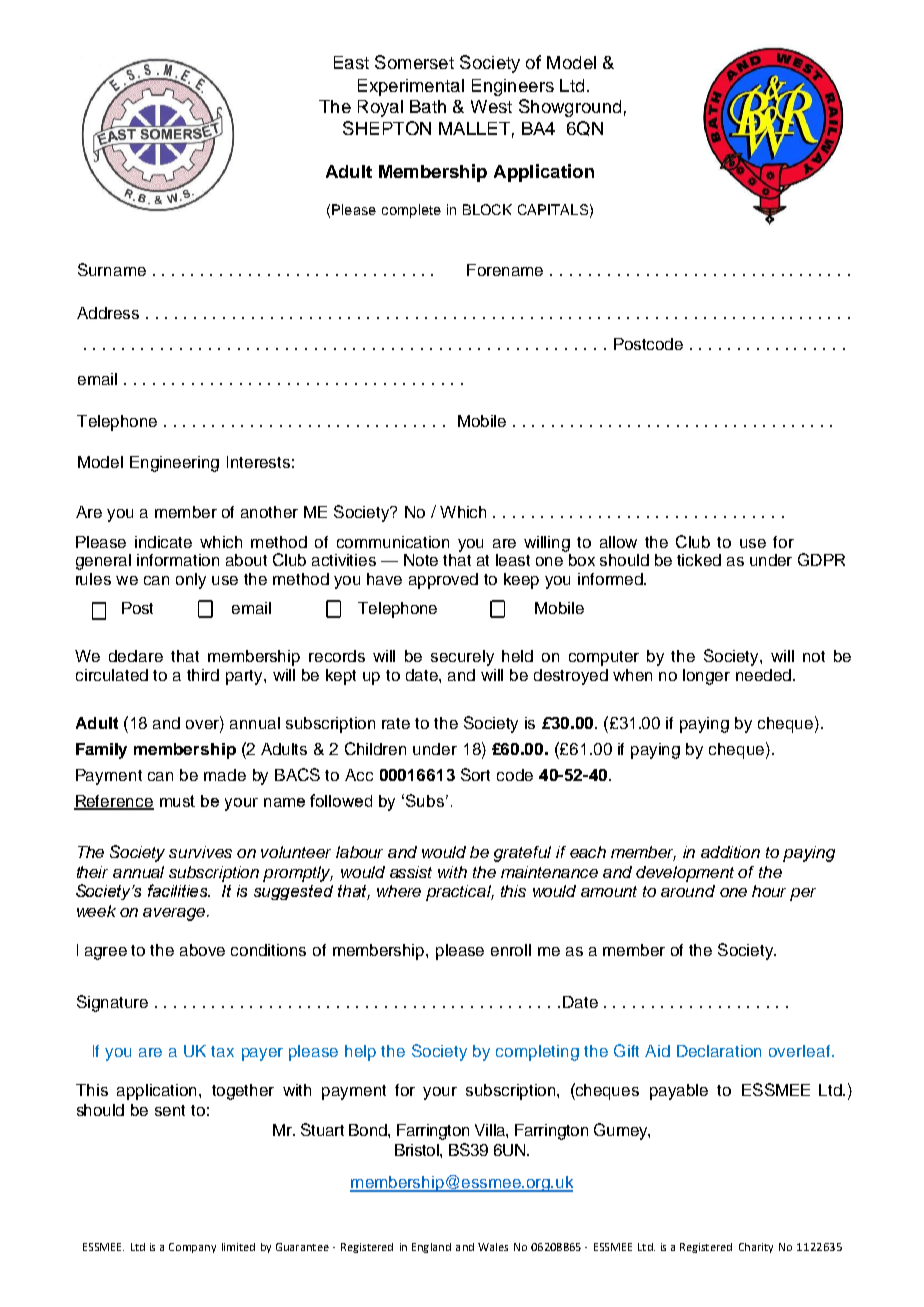 This page has height=1307, width=924. Describe the element at coordinates (431, 1248) in the page. I see `England` at that location.
